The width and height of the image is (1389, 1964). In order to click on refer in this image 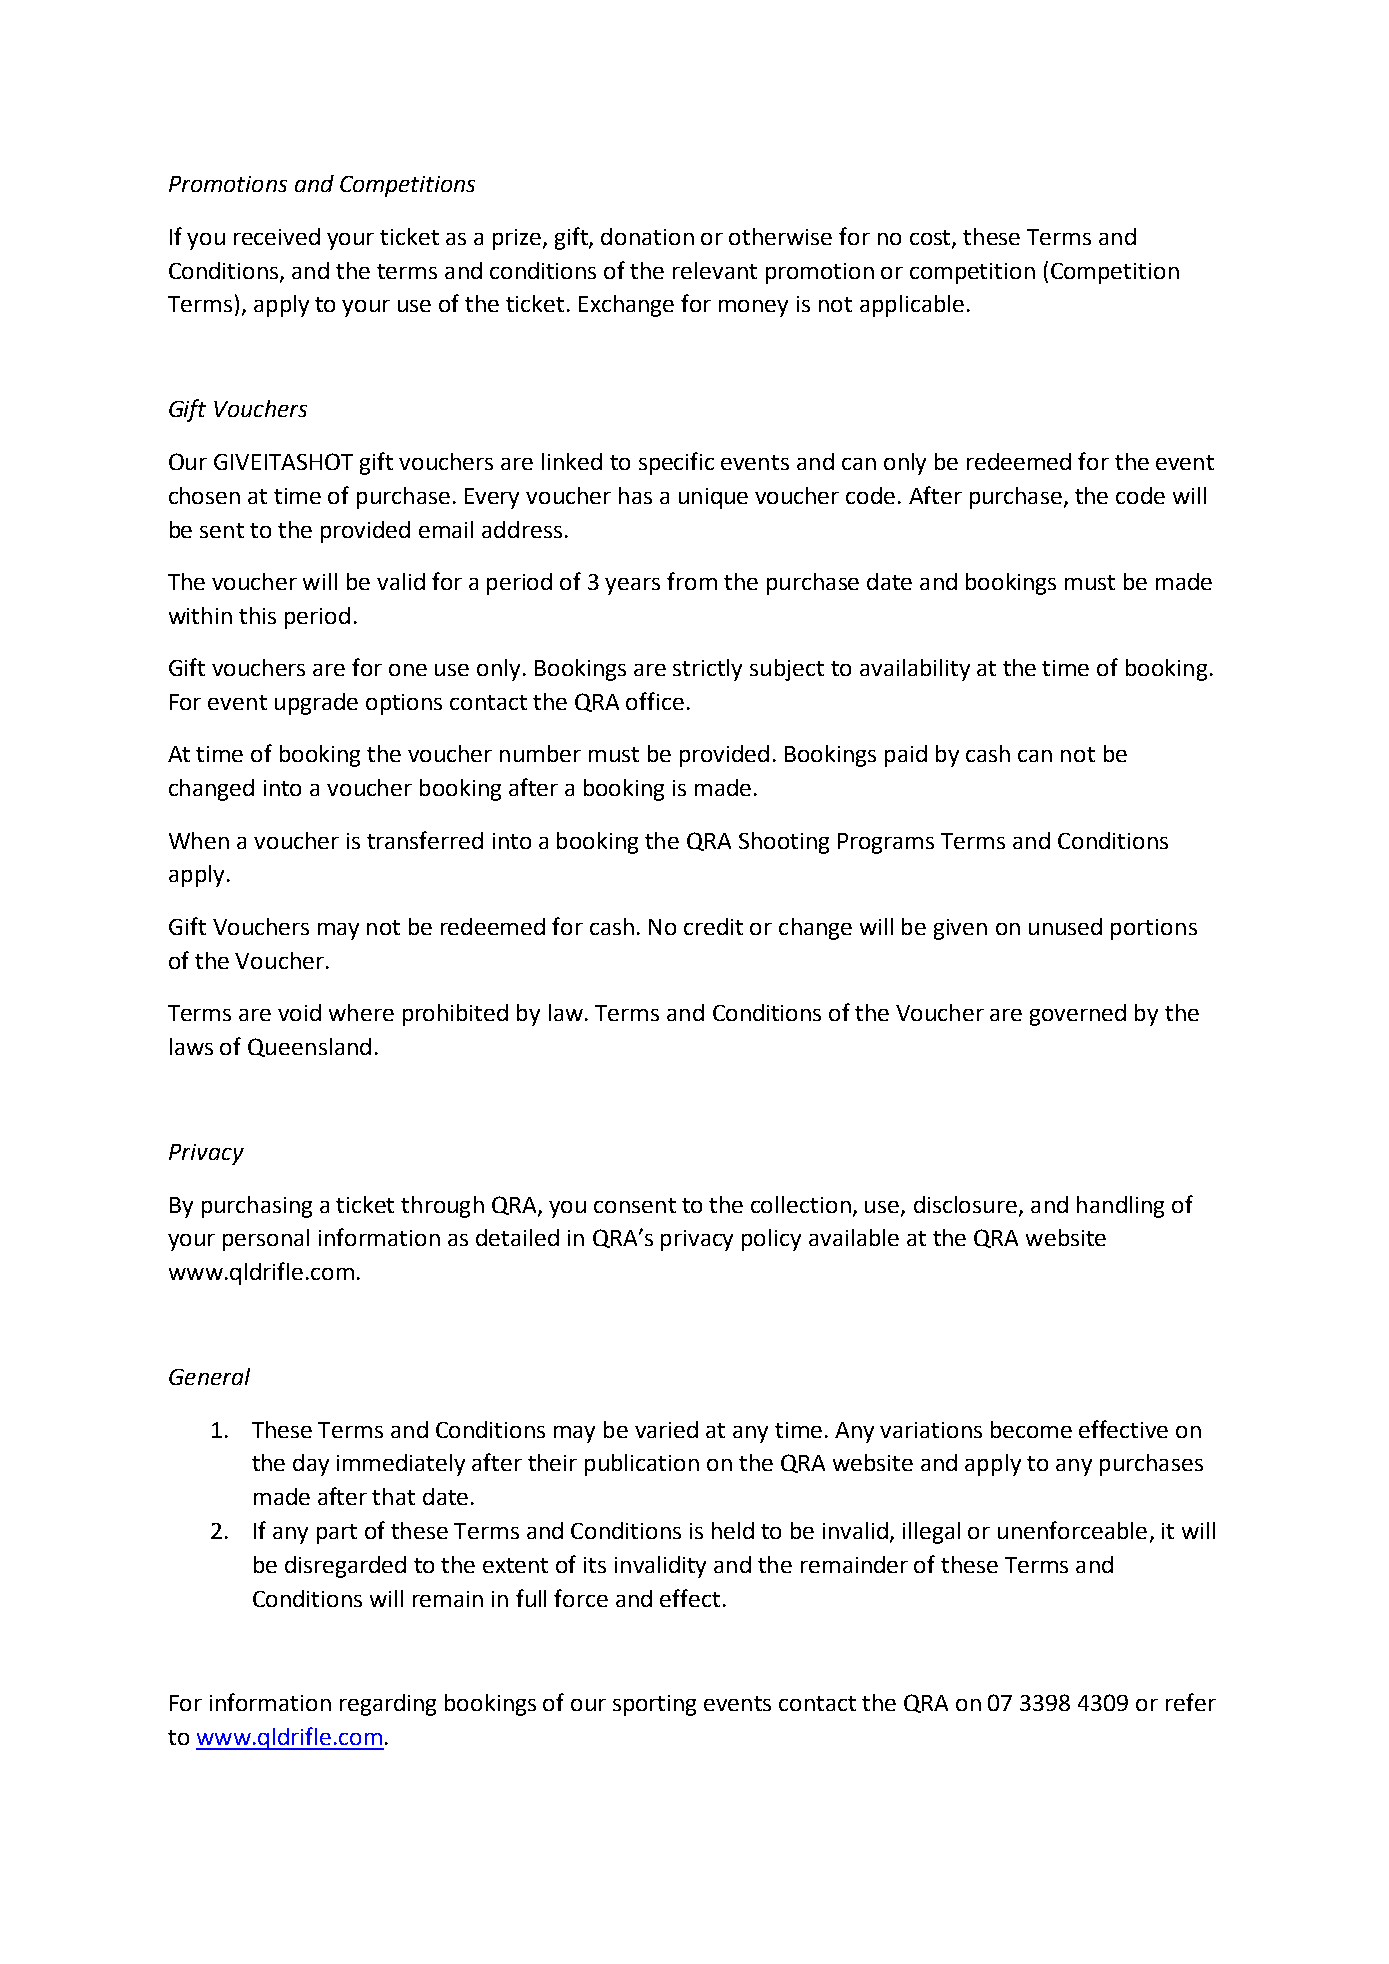, I will do `click(1191, 1702)`.
